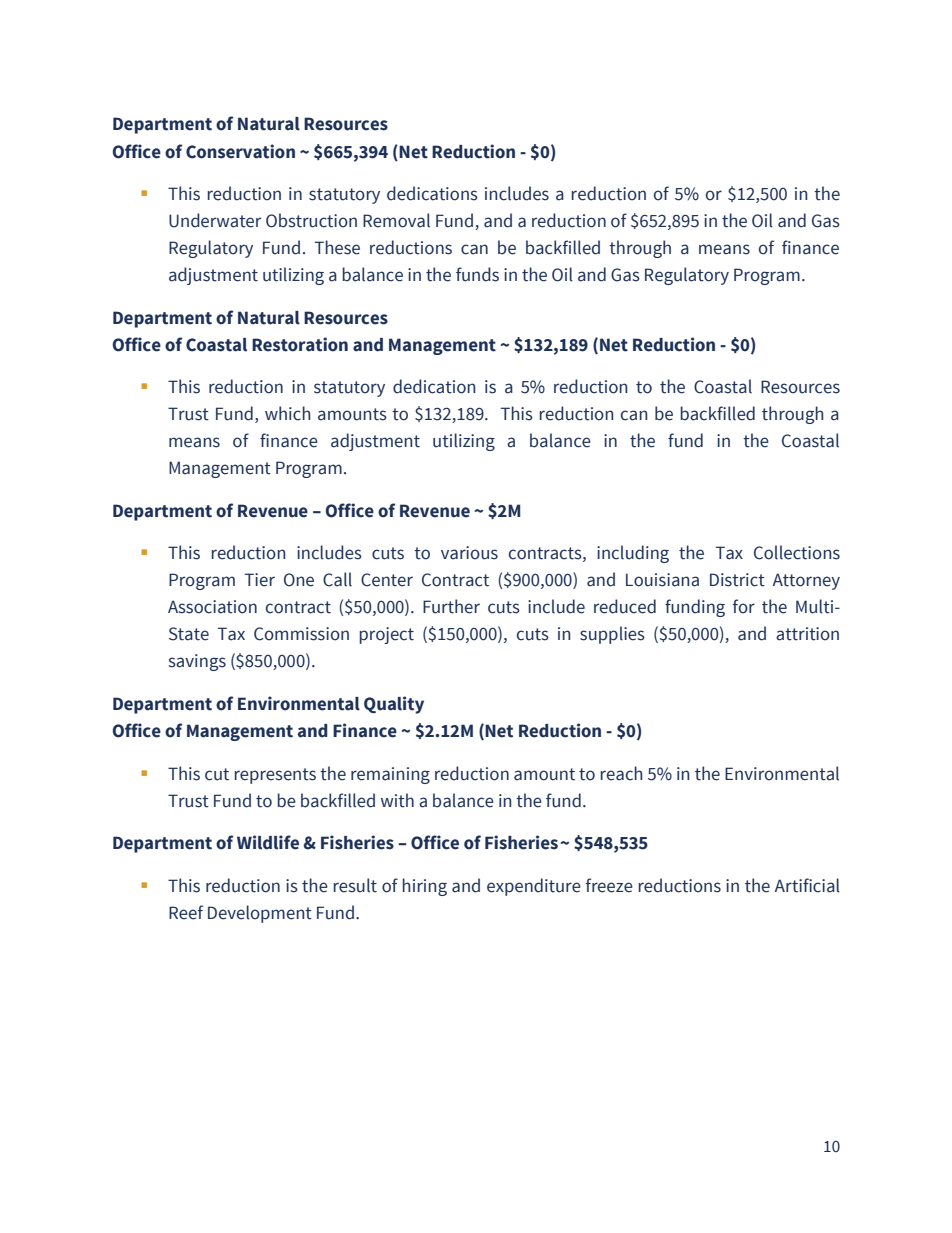 The image size is (952, 1233). What do you see at coordinates (737, 580) in the document?
I see `District` at bounding box center [737, 580].
